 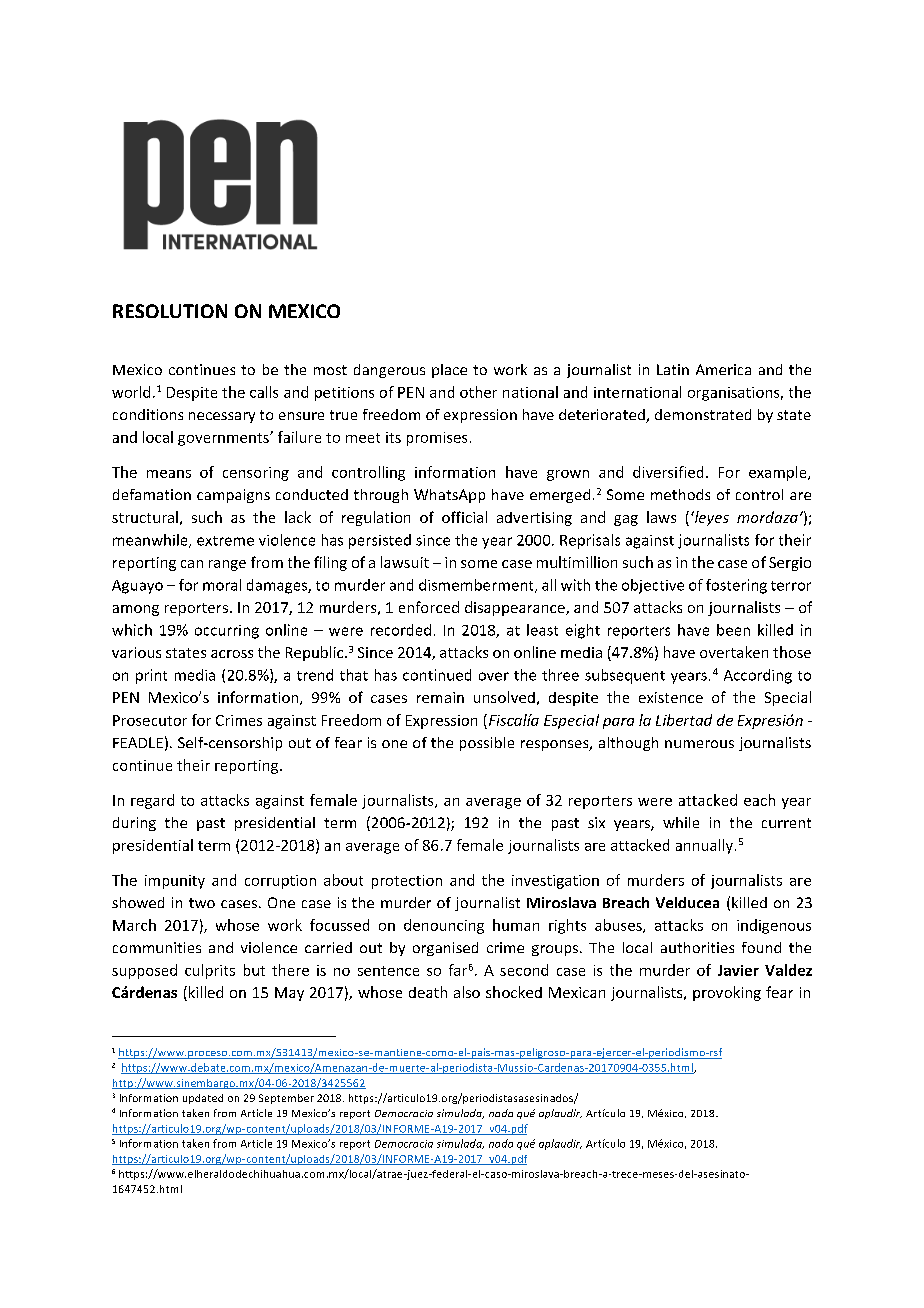 What do you see at coordinates (723, 369) in the screenshot?
I see `America` at bounding box center [723, 369].
